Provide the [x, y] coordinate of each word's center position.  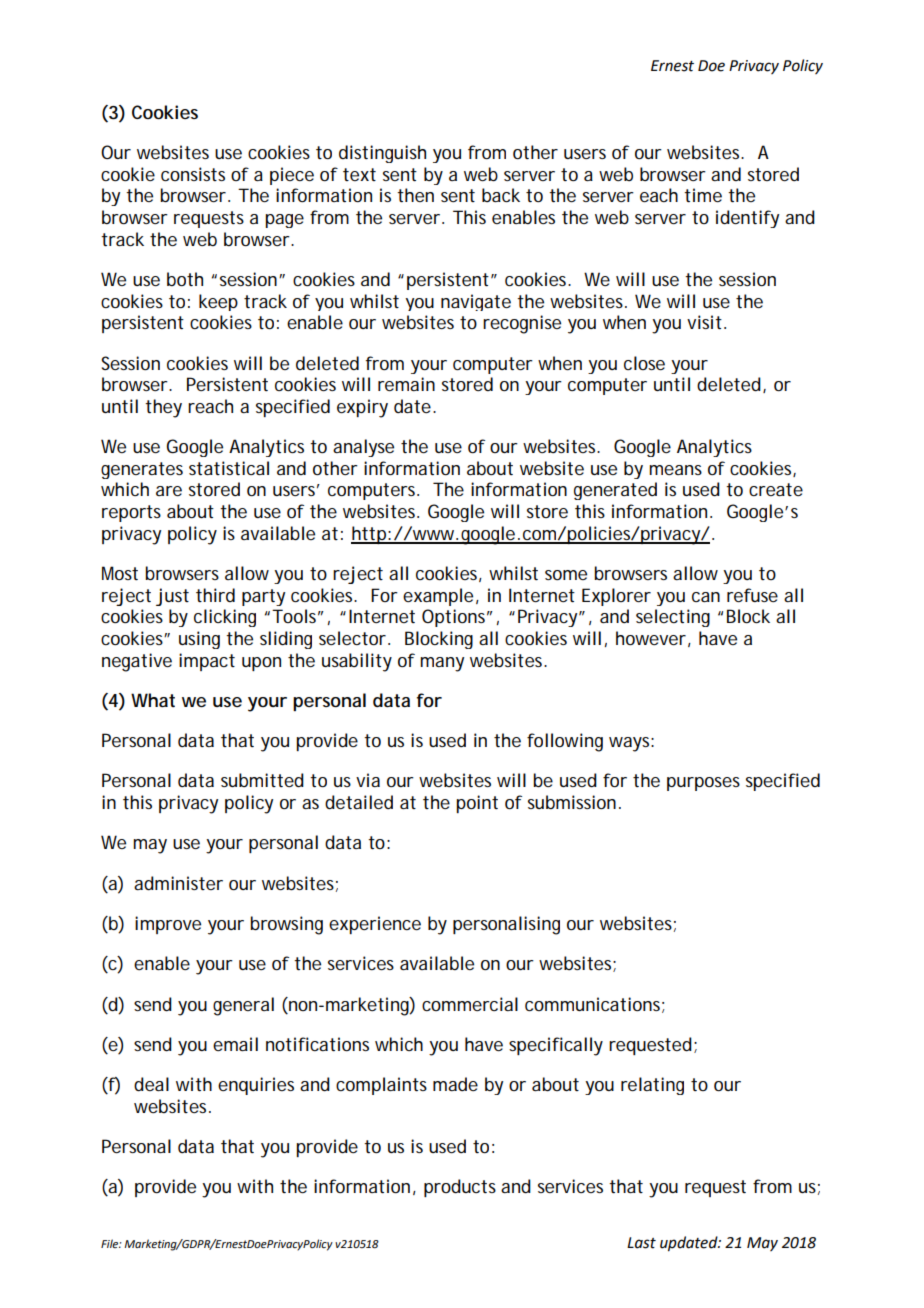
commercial [470, 1004]
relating [652, 1086]
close [644, 363]
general [243, 1006]
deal [151, 1084]
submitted [262, 780]
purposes [703, 784]
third [215, 595]
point [477, 804]
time [703, 195]
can [706, 597]
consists [193, 174]
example [438, 597]
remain [406, 384]
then [415, 195]
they [163, 408]
